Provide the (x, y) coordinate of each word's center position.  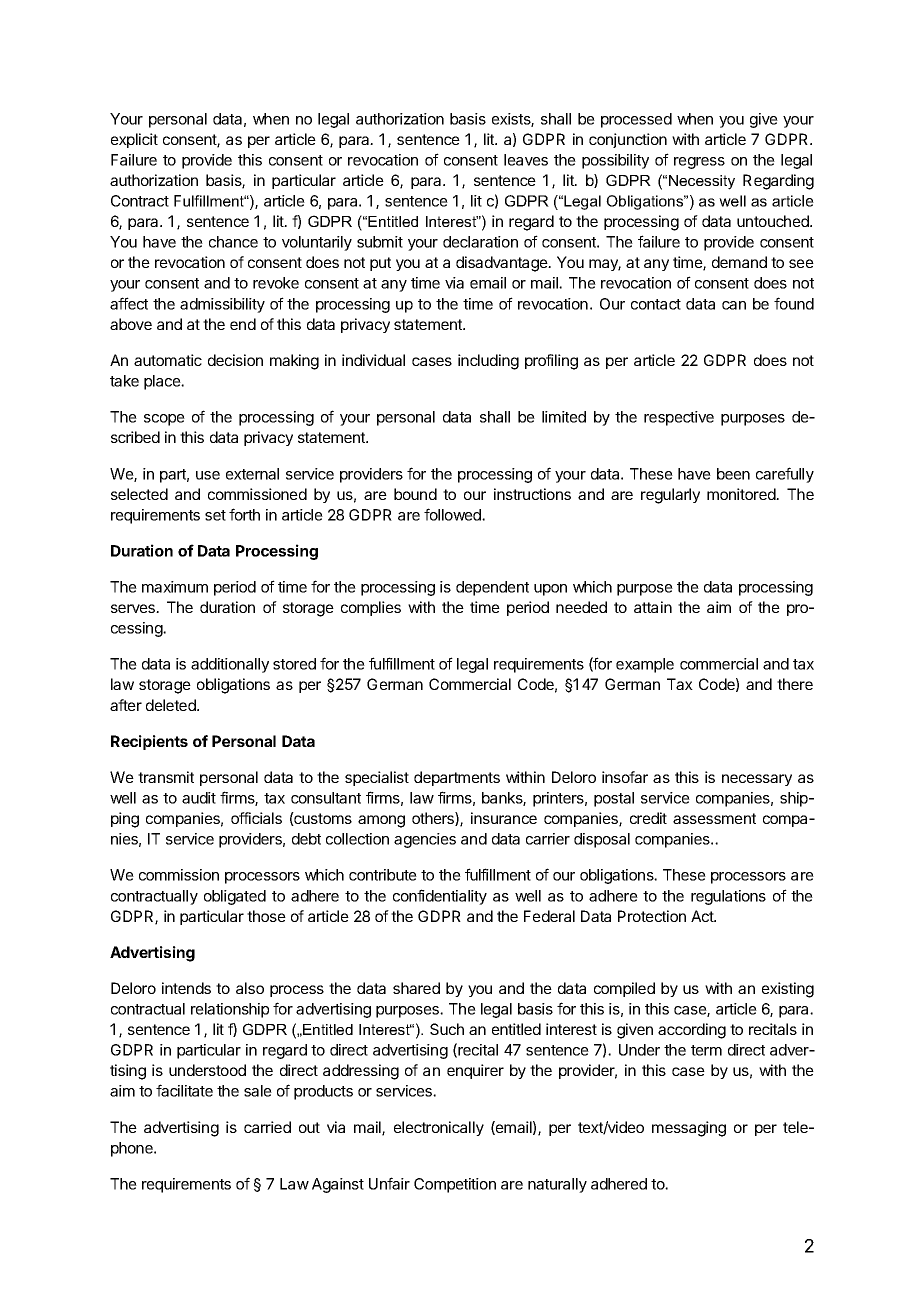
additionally (230, 665)
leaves (526, 160)
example (645, 665)
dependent (492, 588)
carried (267, 1127)
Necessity (702, 182)
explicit (134, 140)
